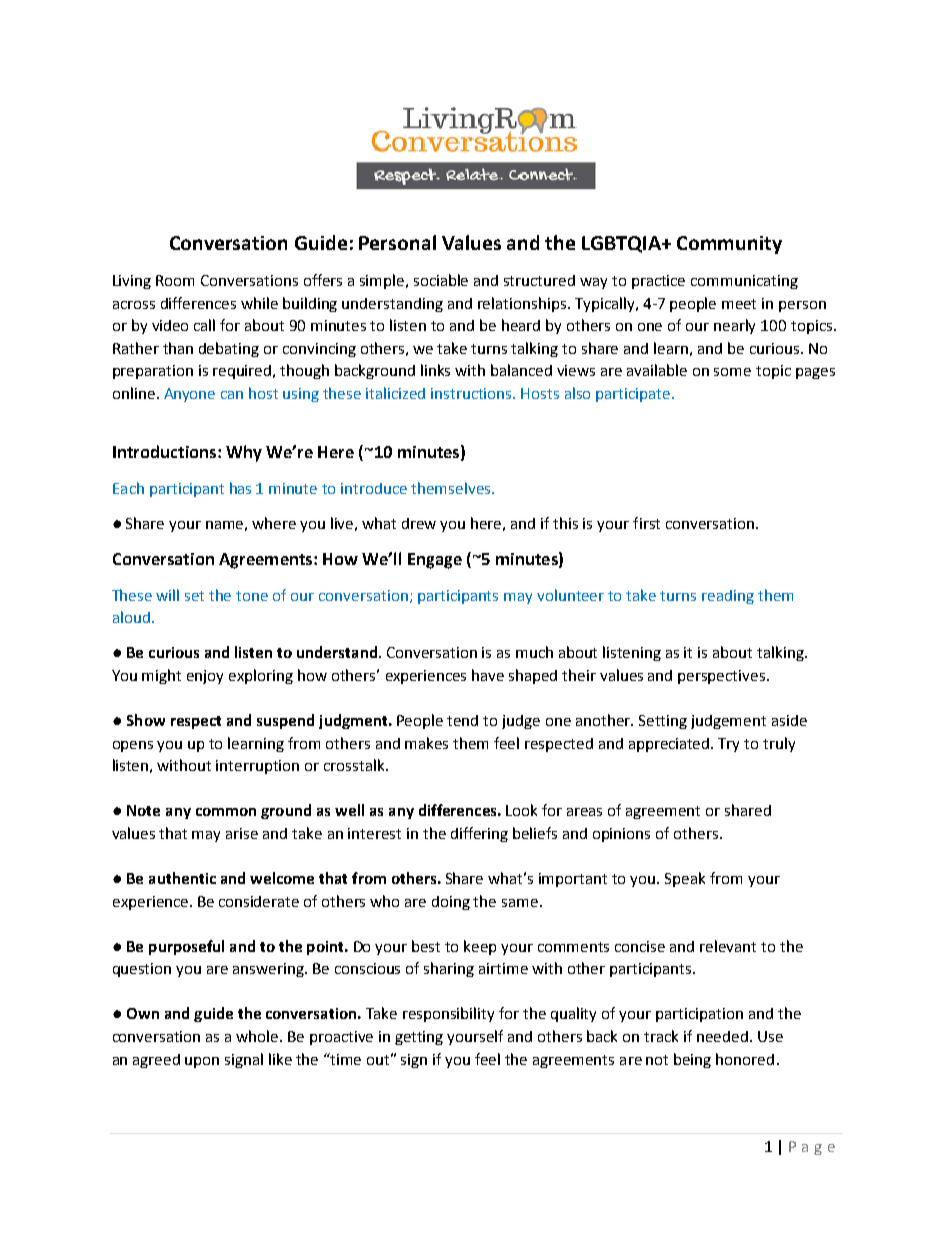 Image resolution: width=952 pixels, height=1233 pixels. I want to click on interruption, so click(257, 767).
